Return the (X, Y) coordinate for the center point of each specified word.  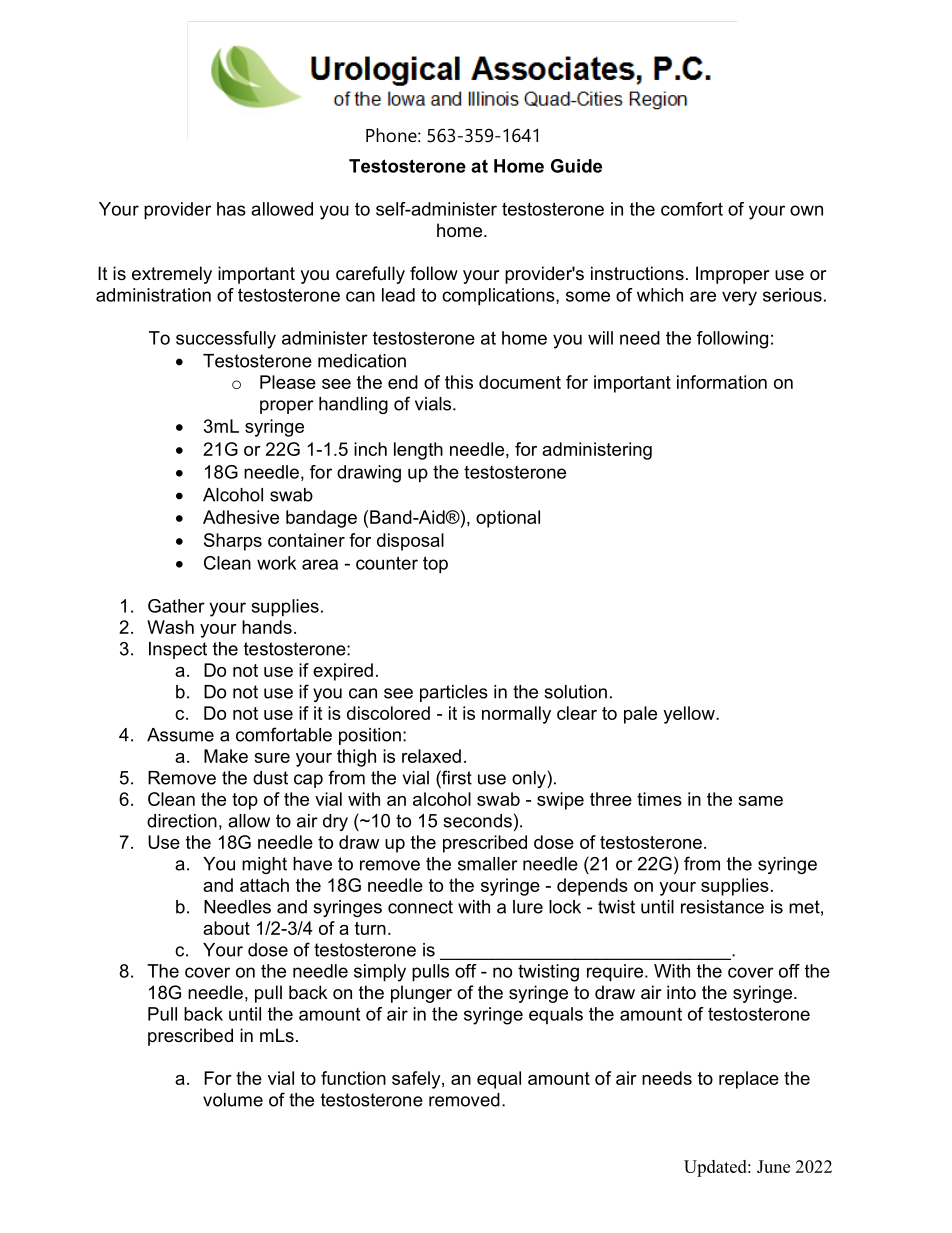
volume (233, 1100)
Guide (576, 166)
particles (454, 693)
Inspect (178, 650)
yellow (690, 715)
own (806, 210)
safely (417, 1080)
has (231, 209)
